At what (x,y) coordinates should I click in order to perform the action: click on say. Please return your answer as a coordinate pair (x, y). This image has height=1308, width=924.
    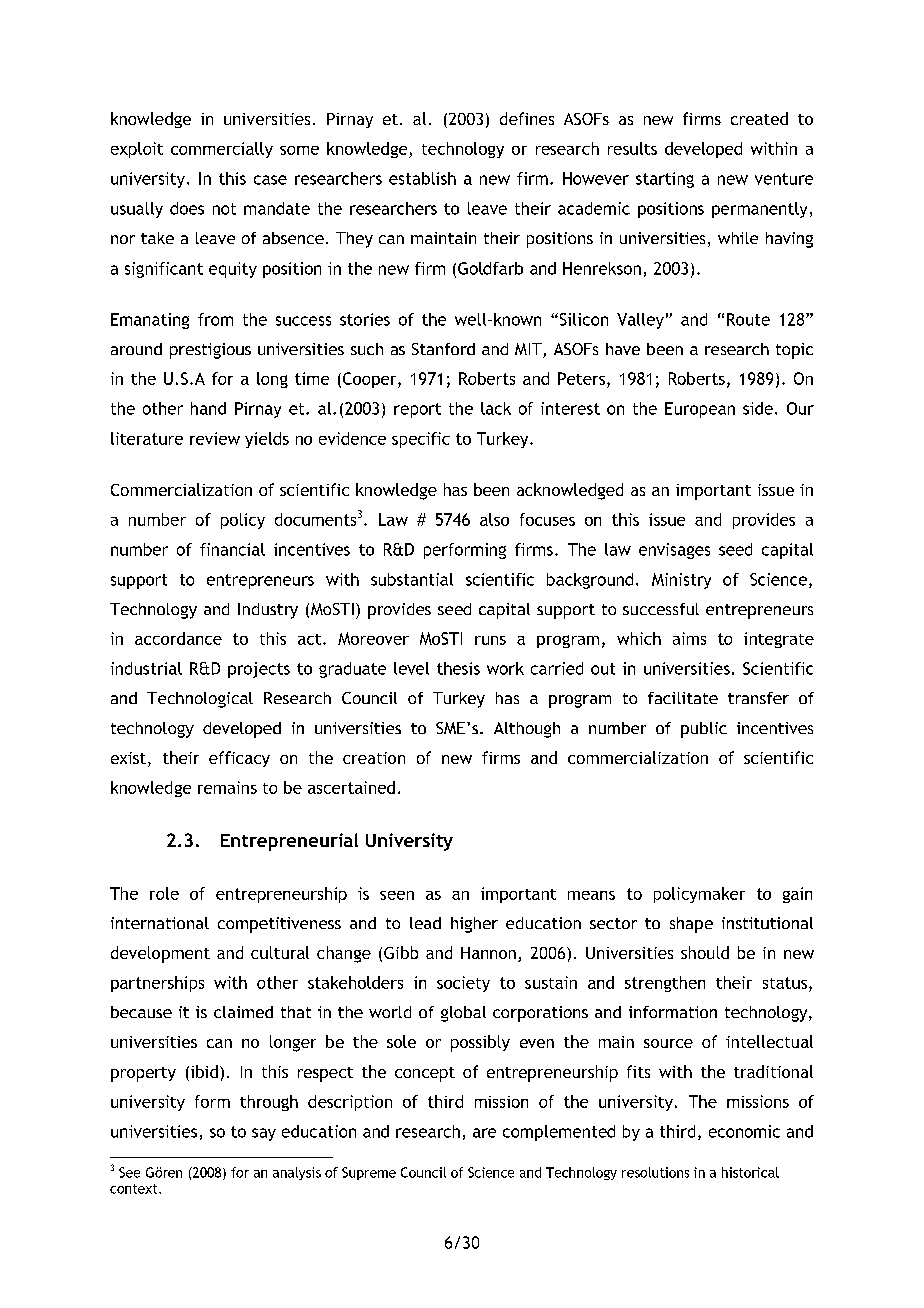
    Looking at the image, I should click on (264, 1134).
